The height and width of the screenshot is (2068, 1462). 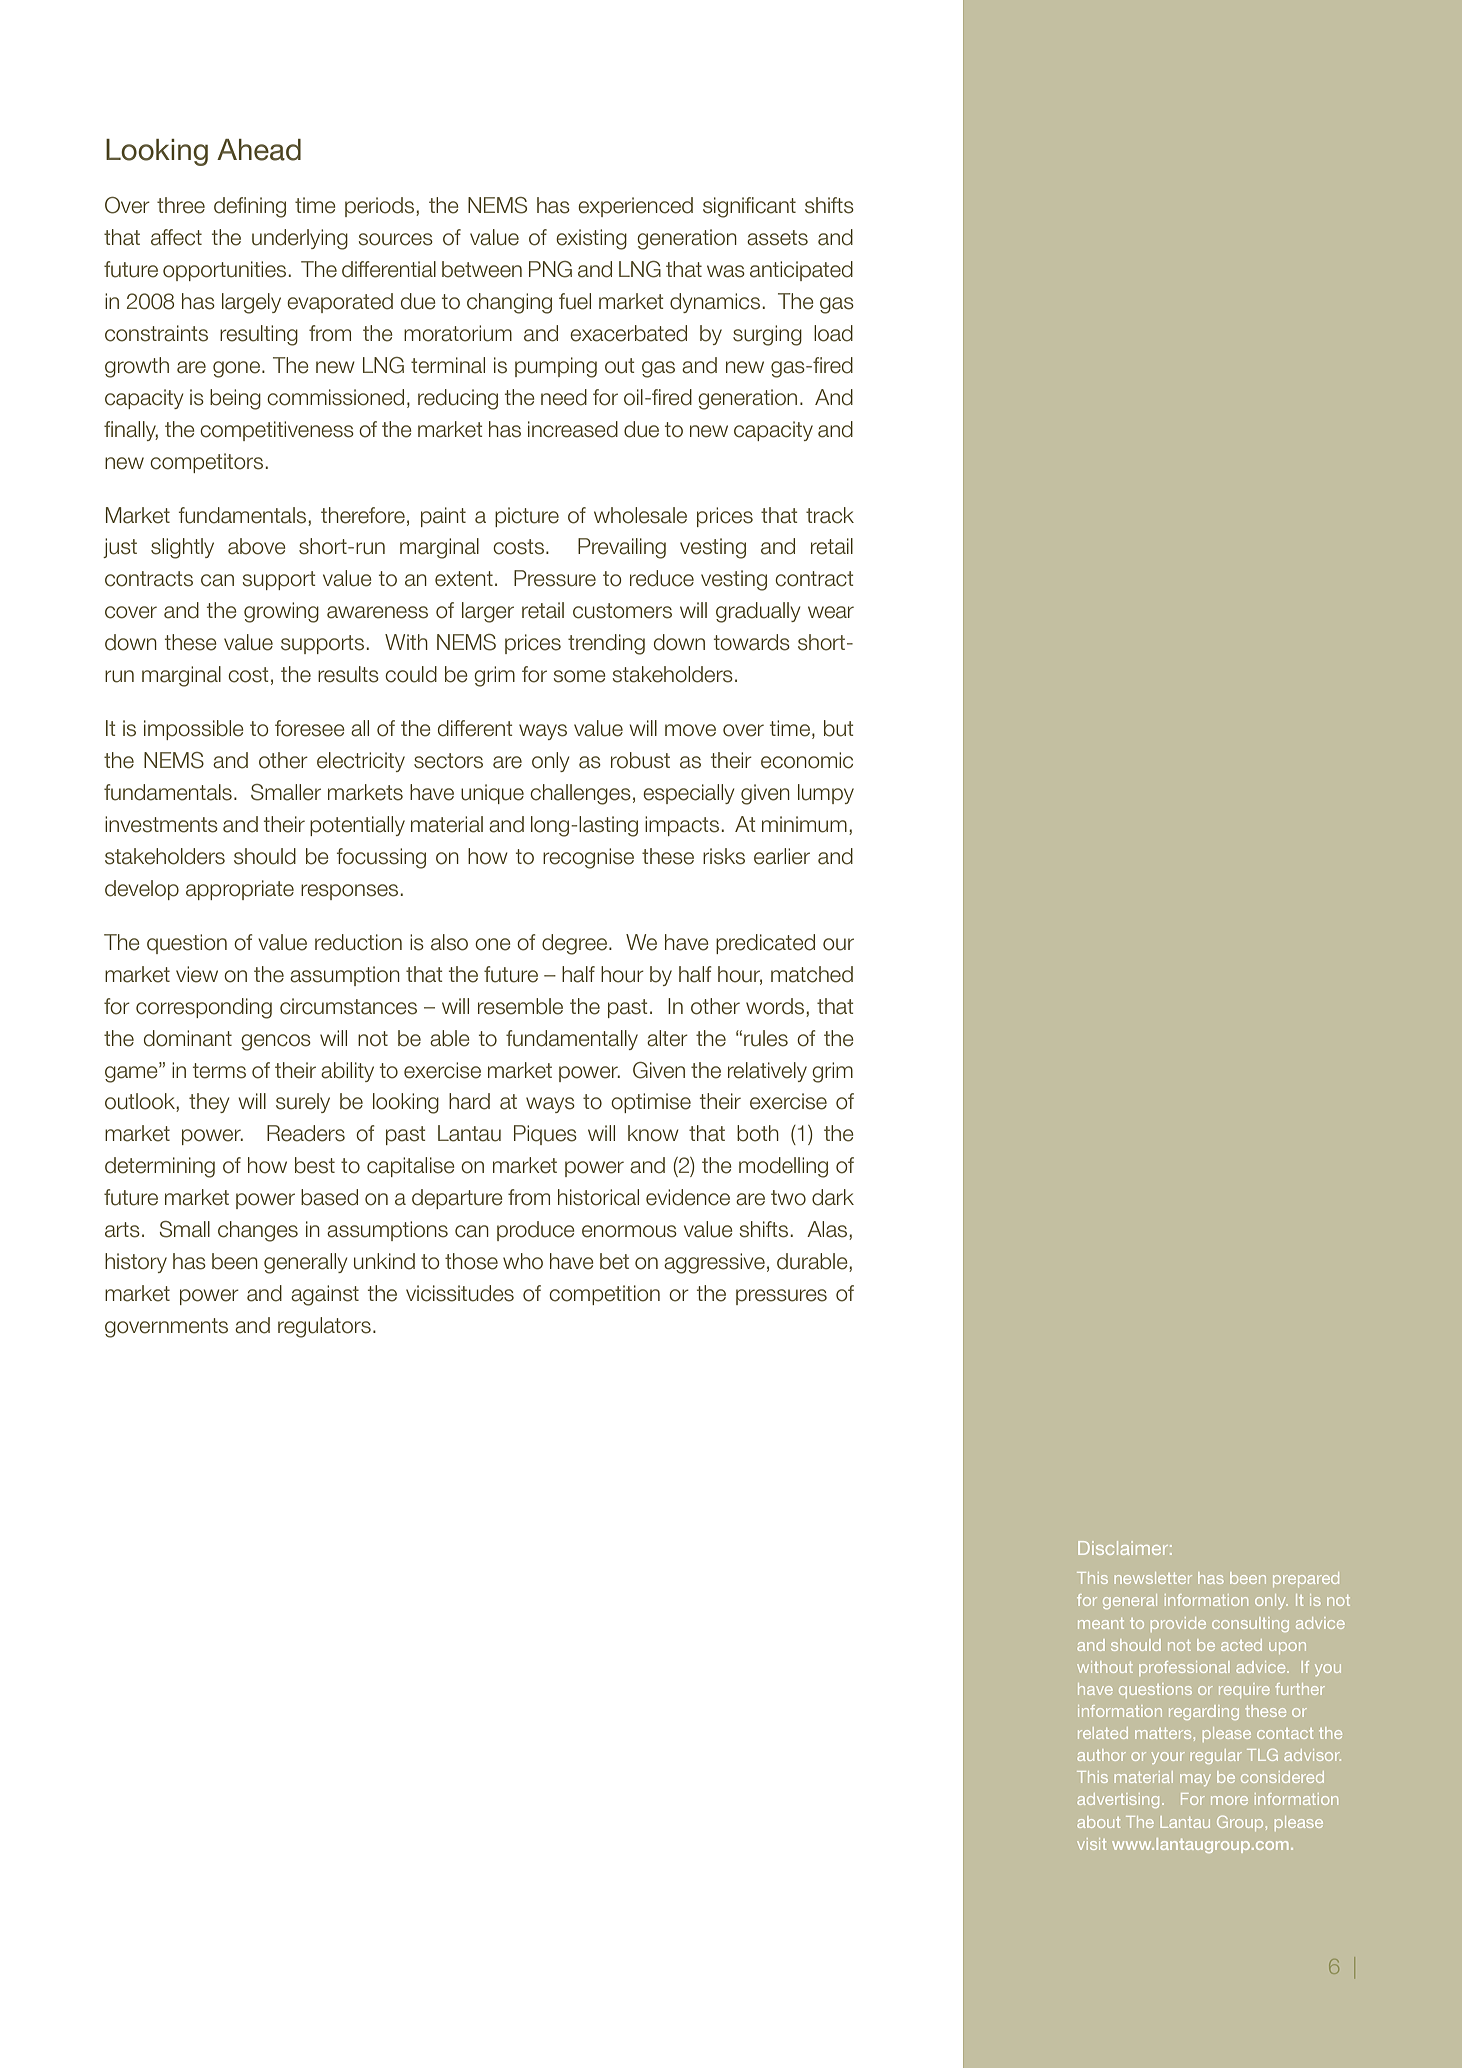 I want to click on competition, so click(x=604, y=1295).
